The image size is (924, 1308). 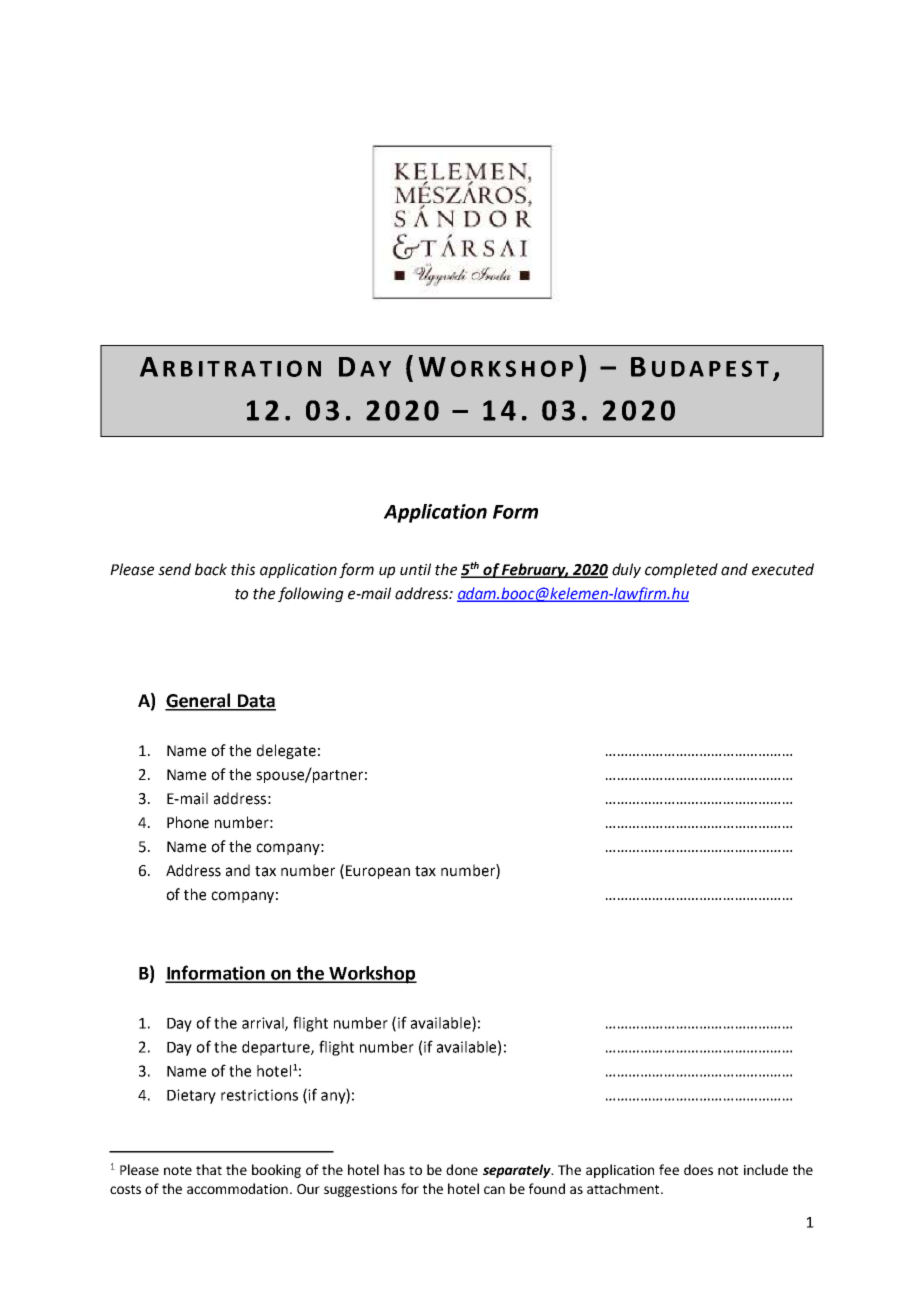 What do you see at coordinates (191, 1096) in the image?
I see `Dietary` at bounding box center [191, 1096].
